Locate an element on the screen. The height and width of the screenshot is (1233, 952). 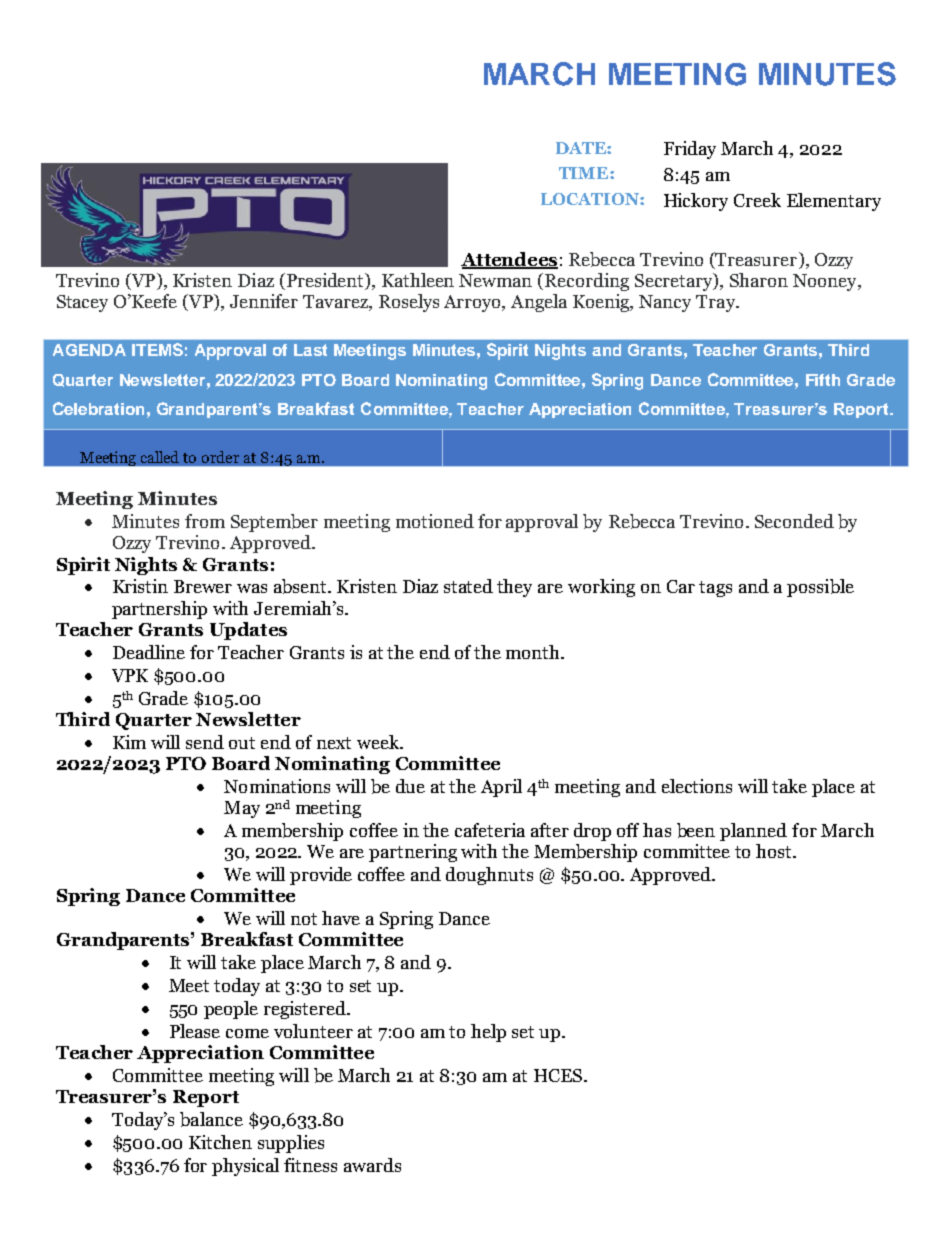
TIME is located at coordinates (585, 173).
